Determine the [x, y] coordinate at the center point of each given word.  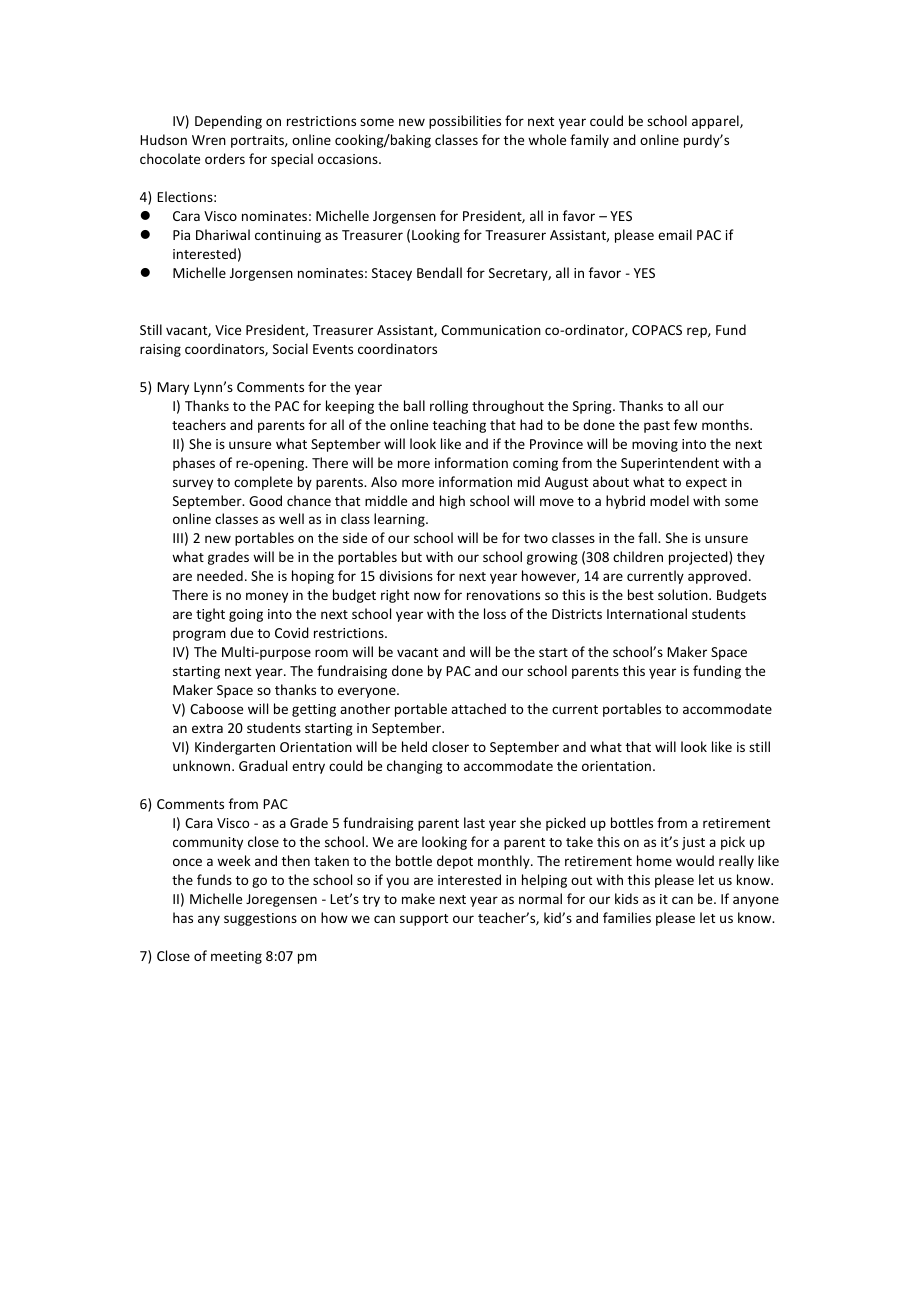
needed [220, 575]
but [412, 556]
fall [648, 537]
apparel [716, 122]
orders [225, 158]
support [424, 920]
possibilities [465, 122]
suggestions [260, 919]
